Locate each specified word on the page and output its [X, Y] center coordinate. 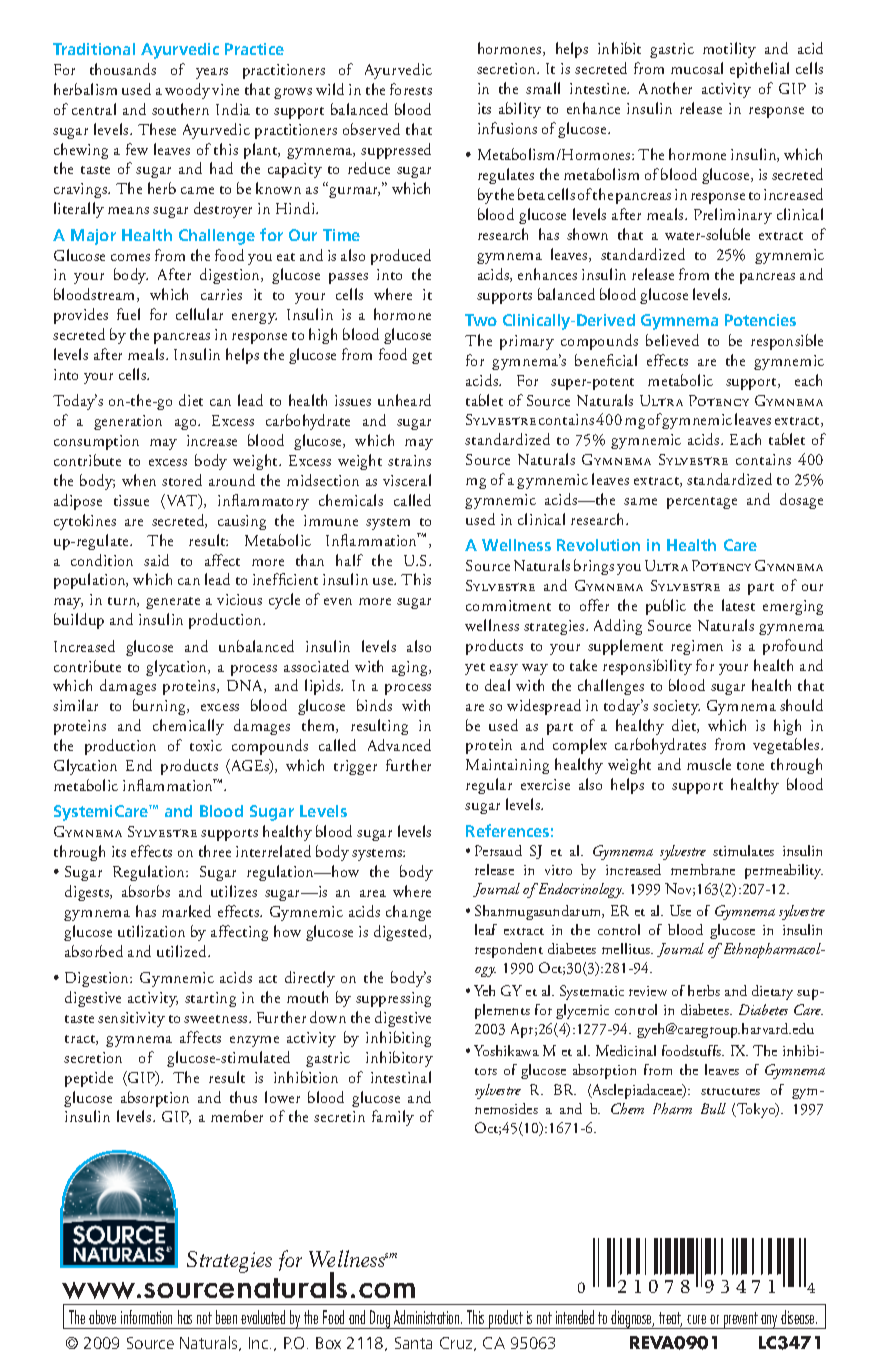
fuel [128, 314]
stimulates [743, 850]
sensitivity [131, 1019]
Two [481, 320]
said [156, 560]
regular [489, 786]
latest [738, 605]
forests [411, 89]
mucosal [697, 68]
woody [187, 91]
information [146, 1317]
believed [672, 340]
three [215, 851]
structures [730, 1091]
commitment [508, 605]
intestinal [401, 1077]
